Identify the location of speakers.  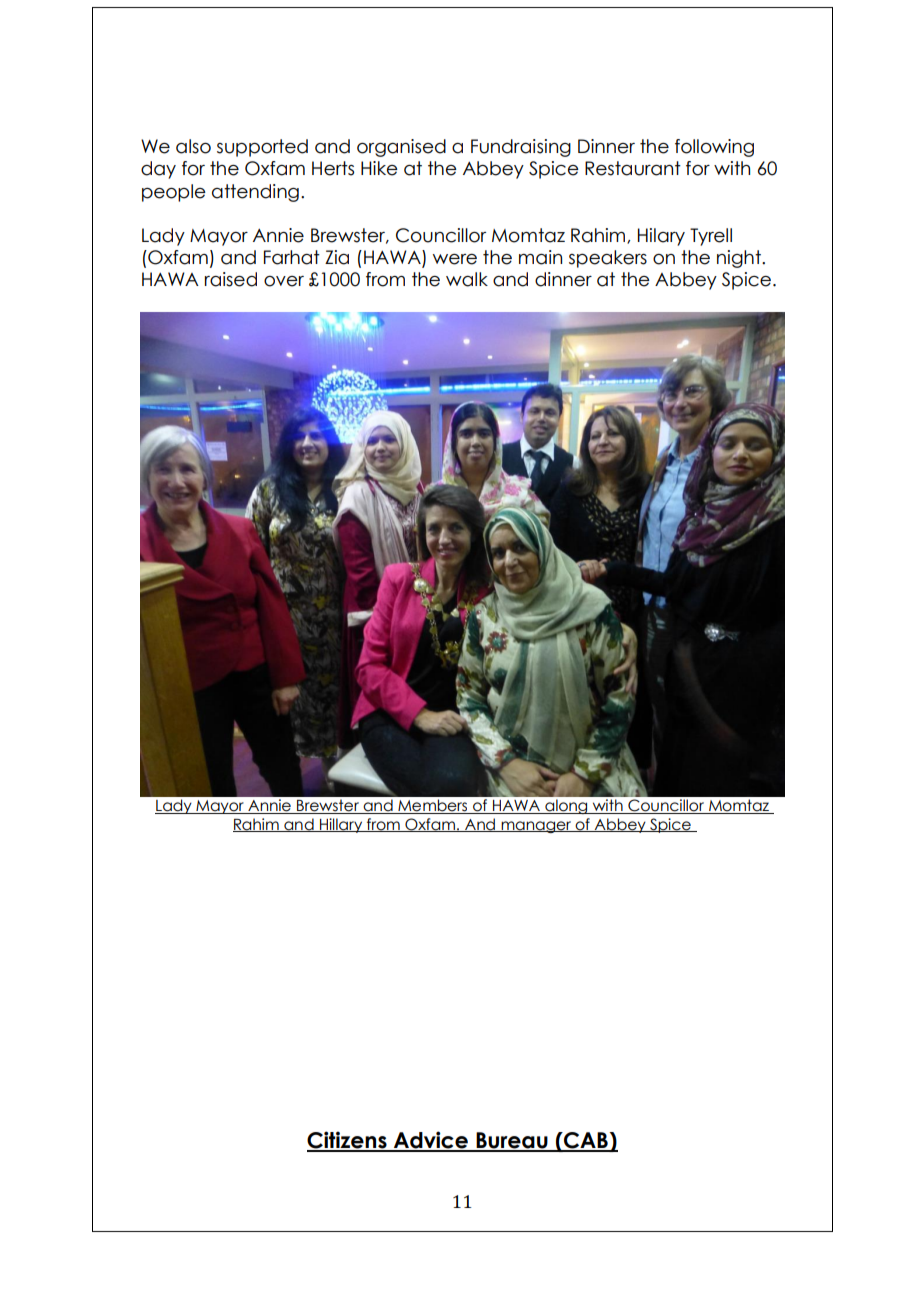
(608, 259).
